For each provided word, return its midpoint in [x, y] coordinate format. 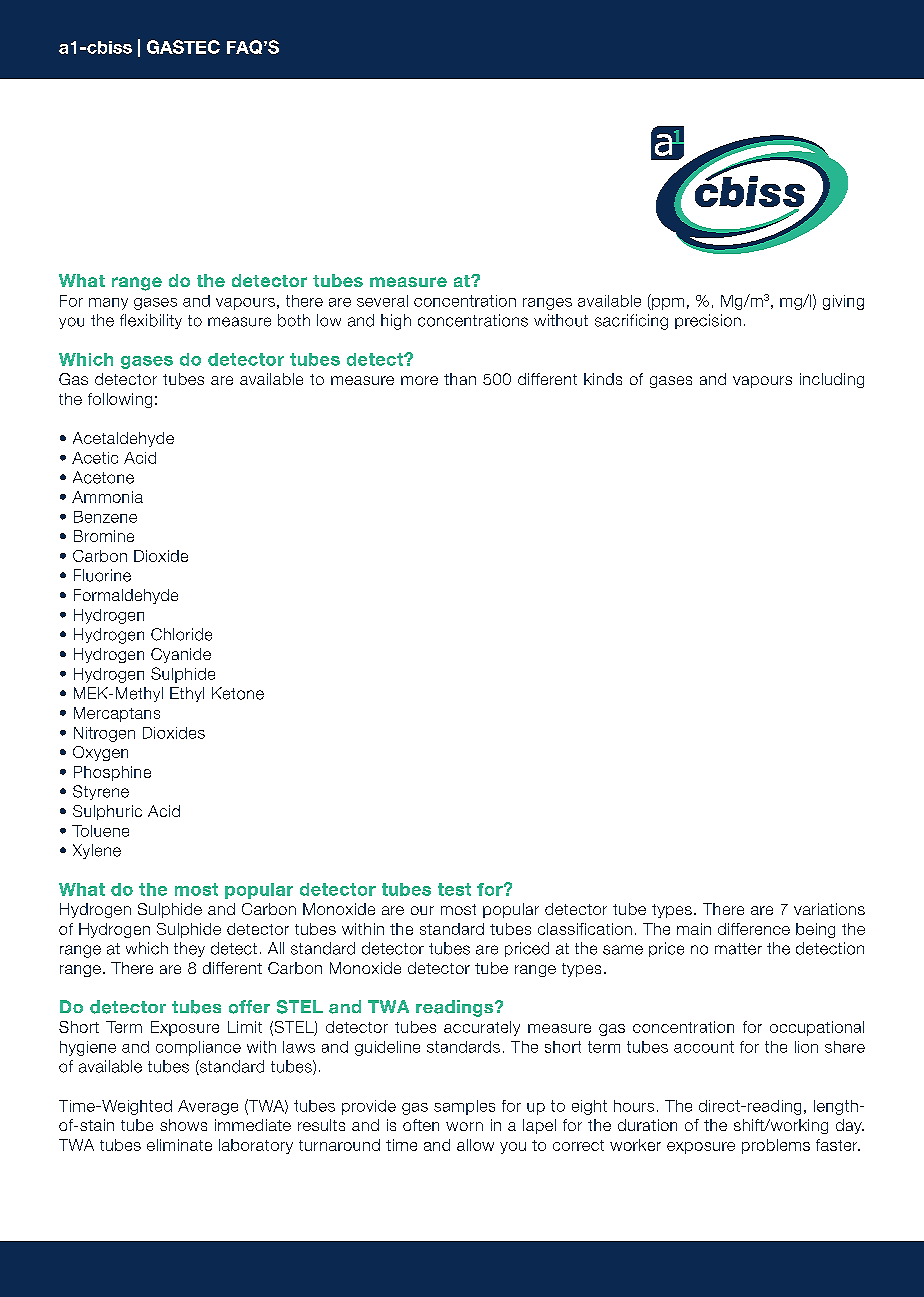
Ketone [238, 693]
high [396, 322]
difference [754, 929]
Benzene [105, 517]
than [460, 379]
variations [829, 909]
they [189, 949]
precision [708, 321]
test [454, 889]
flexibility [151, 321]
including [832, 380]
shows [183, 1125]
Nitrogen [104, 734]
